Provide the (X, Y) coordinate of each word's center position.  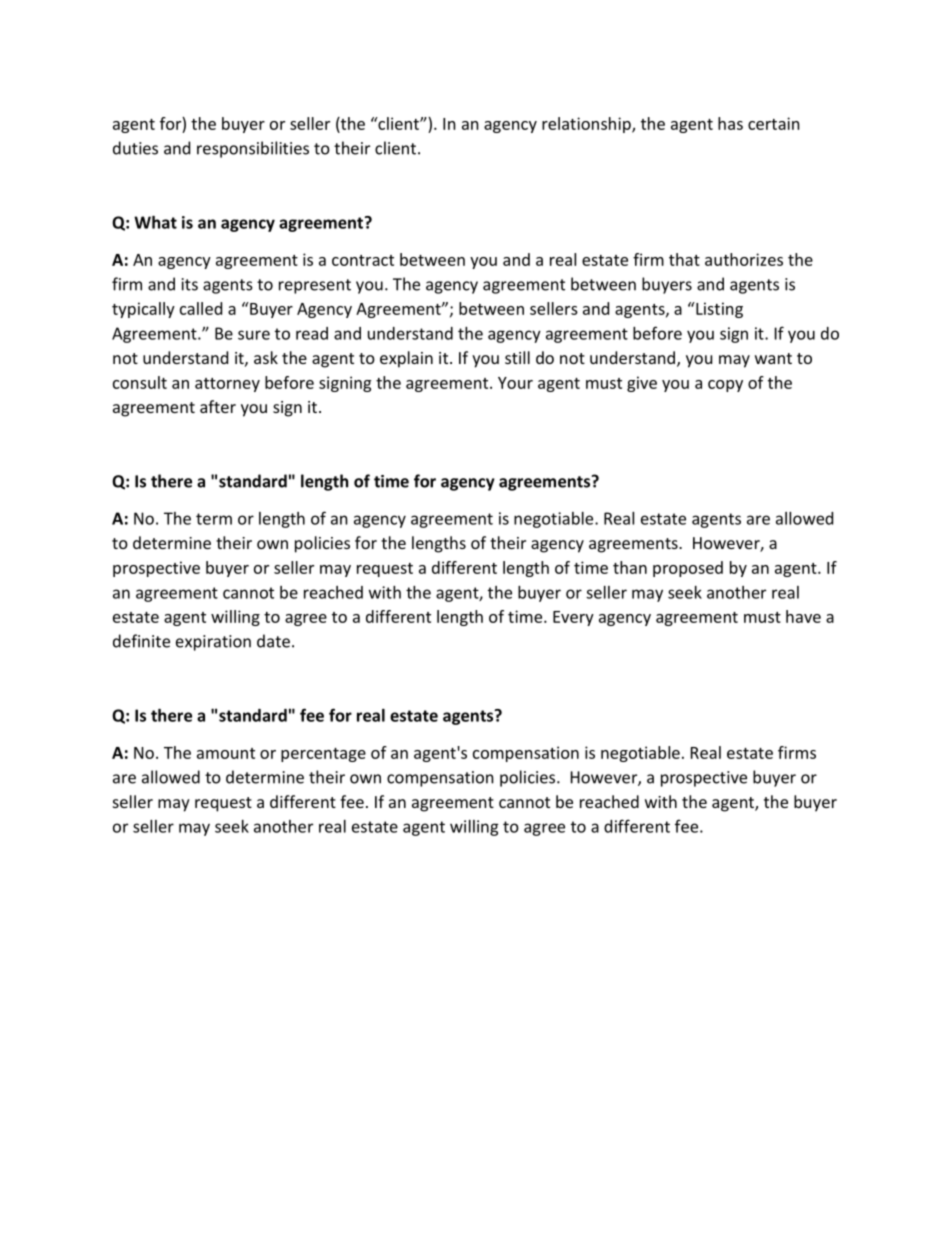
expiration (213, 643)
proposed (688, 569)
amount (226, 753)
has (730, 123)
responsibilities (253, 149)
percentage (323, 755)
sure (254, 335)
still (517, 357)
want (773, 358)
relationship (587, 125)
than (630, 567)
